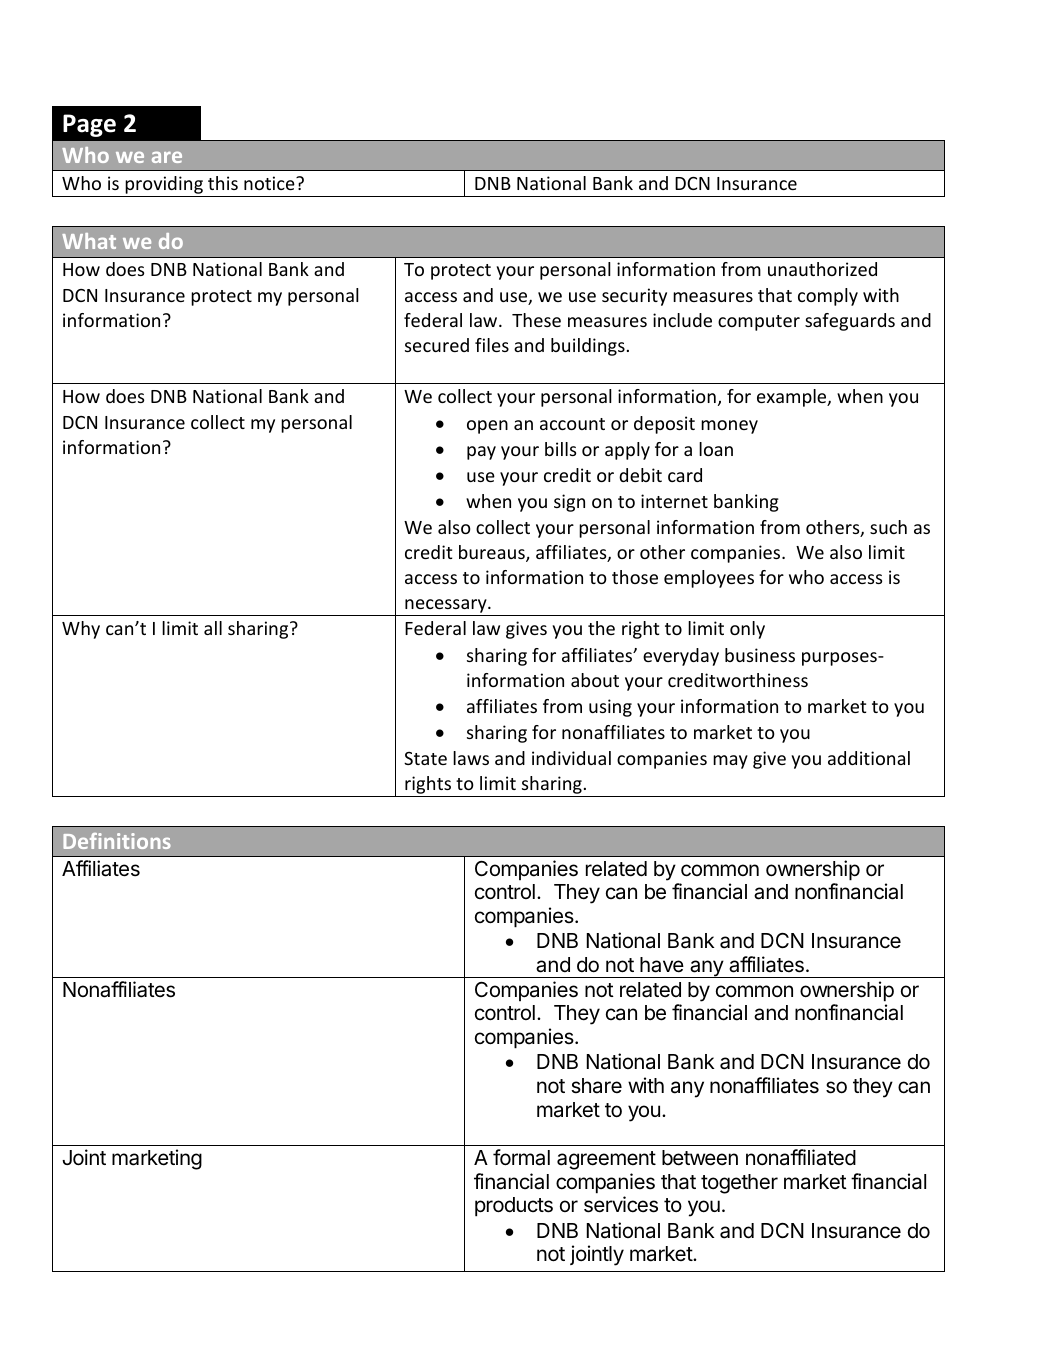 This page has width=1053, height=1362. Describe the element at coordinates (730, 762) in the page. I see `may` at that location.
